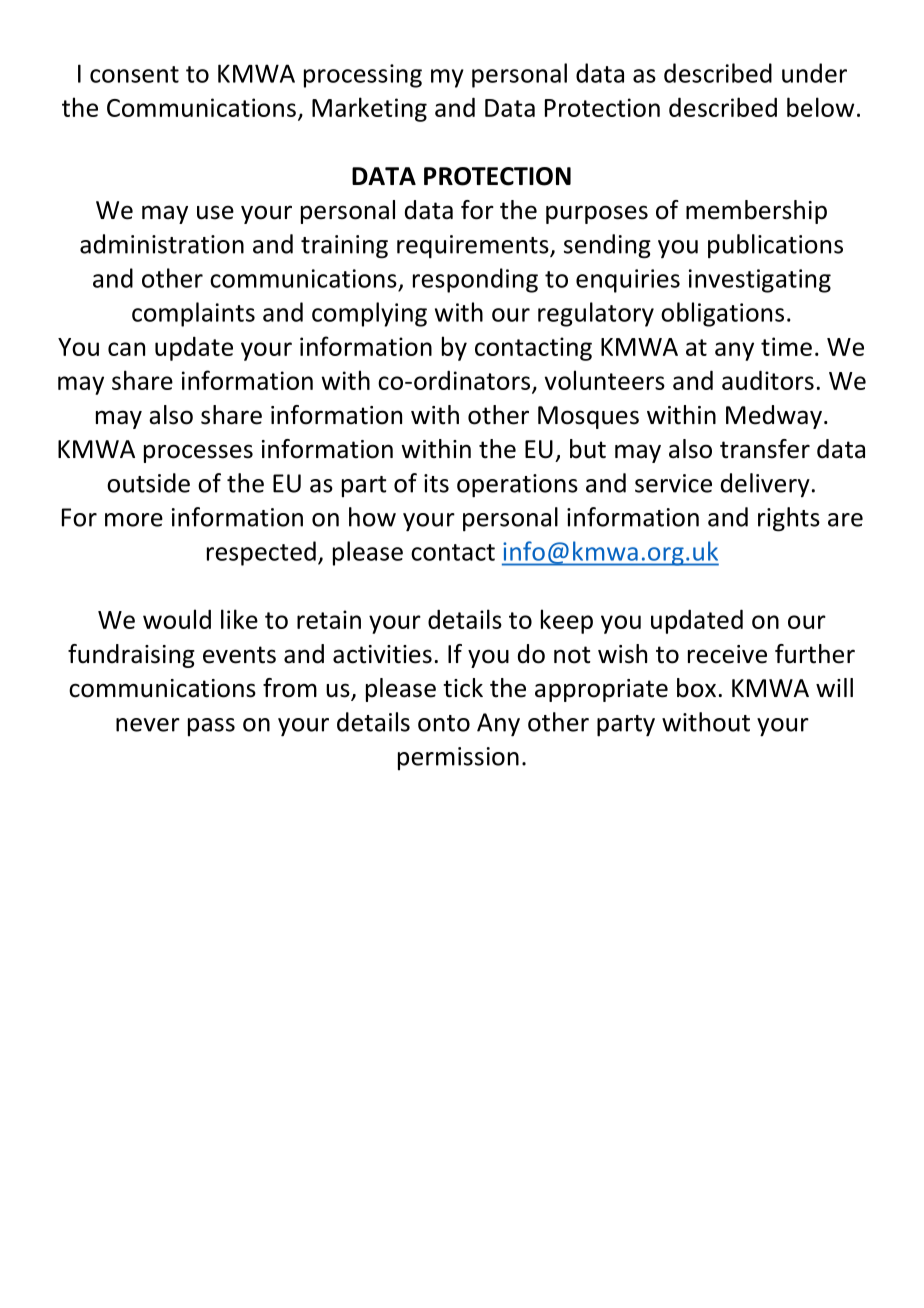 The height and width of the screenshot is (1308, 924). Describe the element at coordinates (369, 109) in the screenshot. I see `Marketing` at that location.
